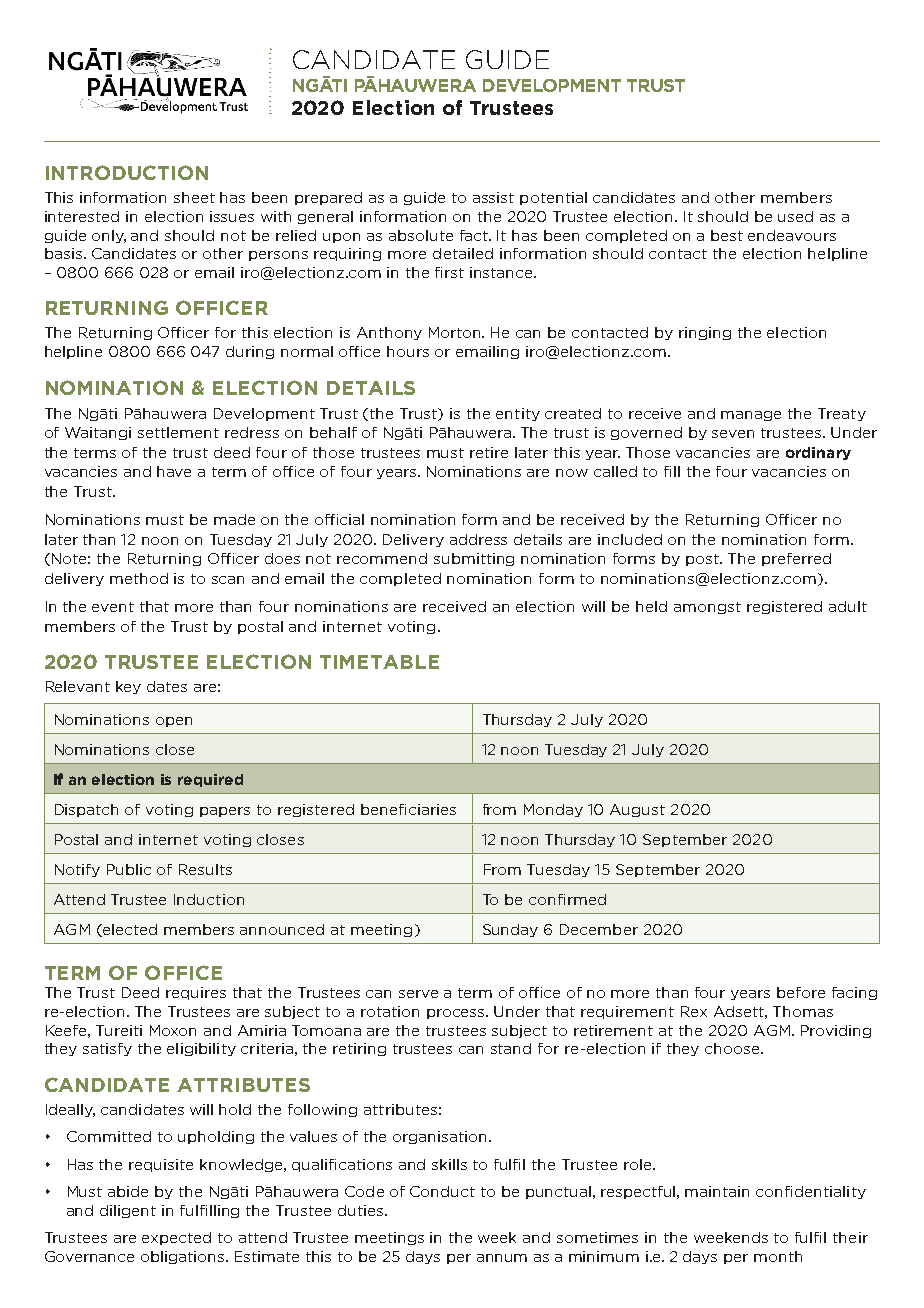  I want to click on seven, so click(733, 434).
